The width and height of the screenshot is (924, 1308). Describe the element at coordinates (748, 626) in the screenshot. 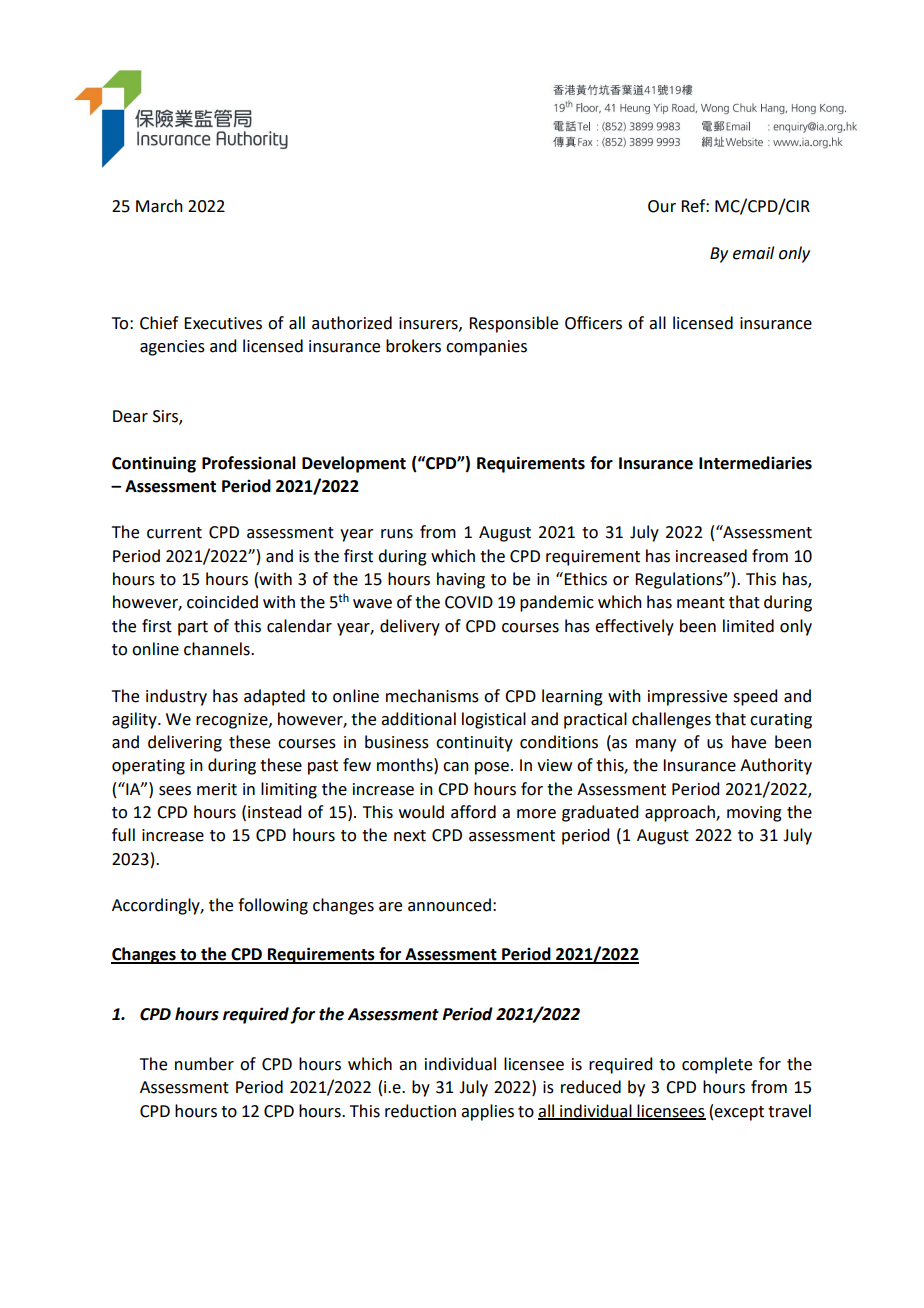

I see `limited` at that location.
